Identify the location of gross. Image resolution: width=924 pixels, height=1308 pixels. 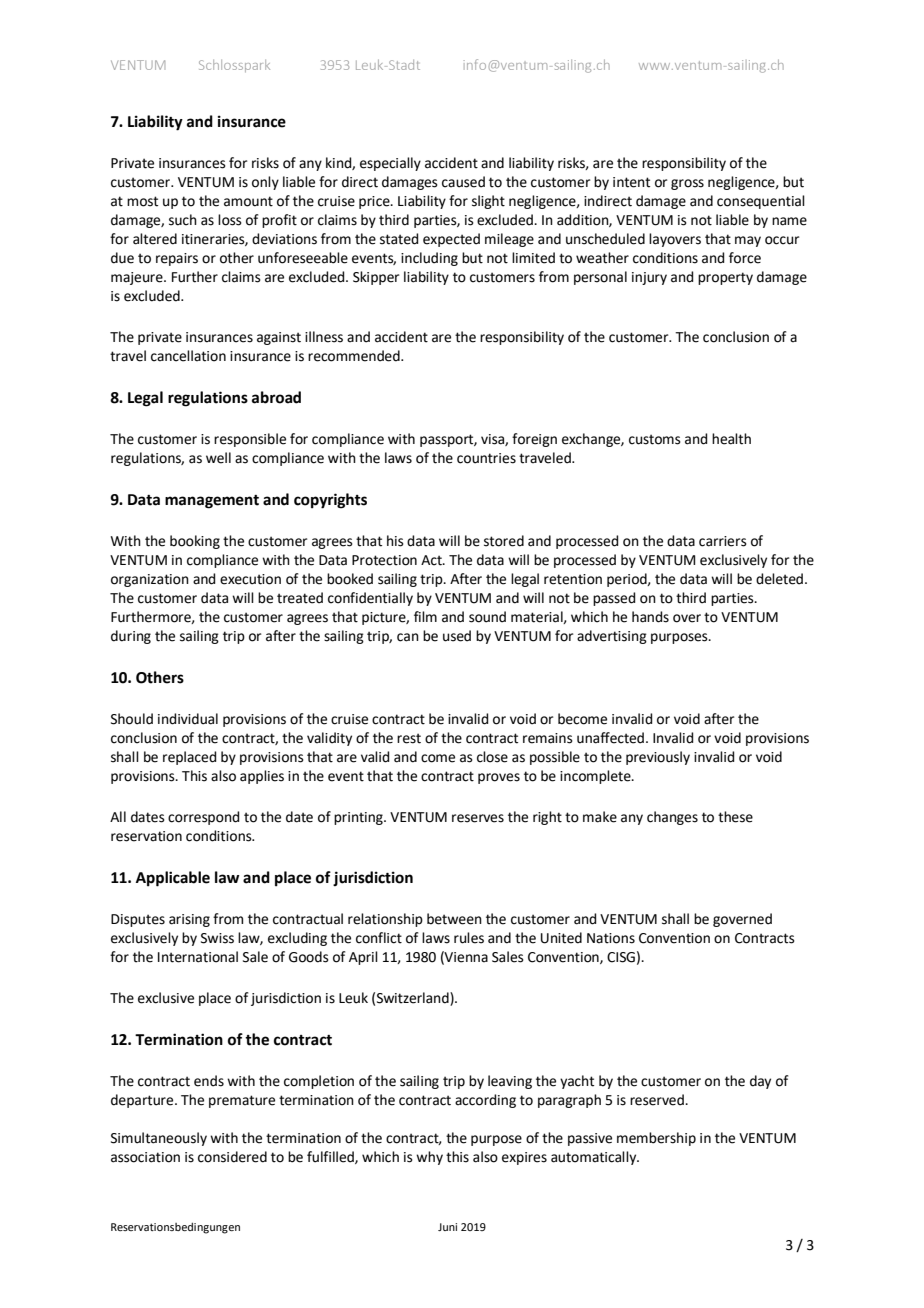
(687, 184).
